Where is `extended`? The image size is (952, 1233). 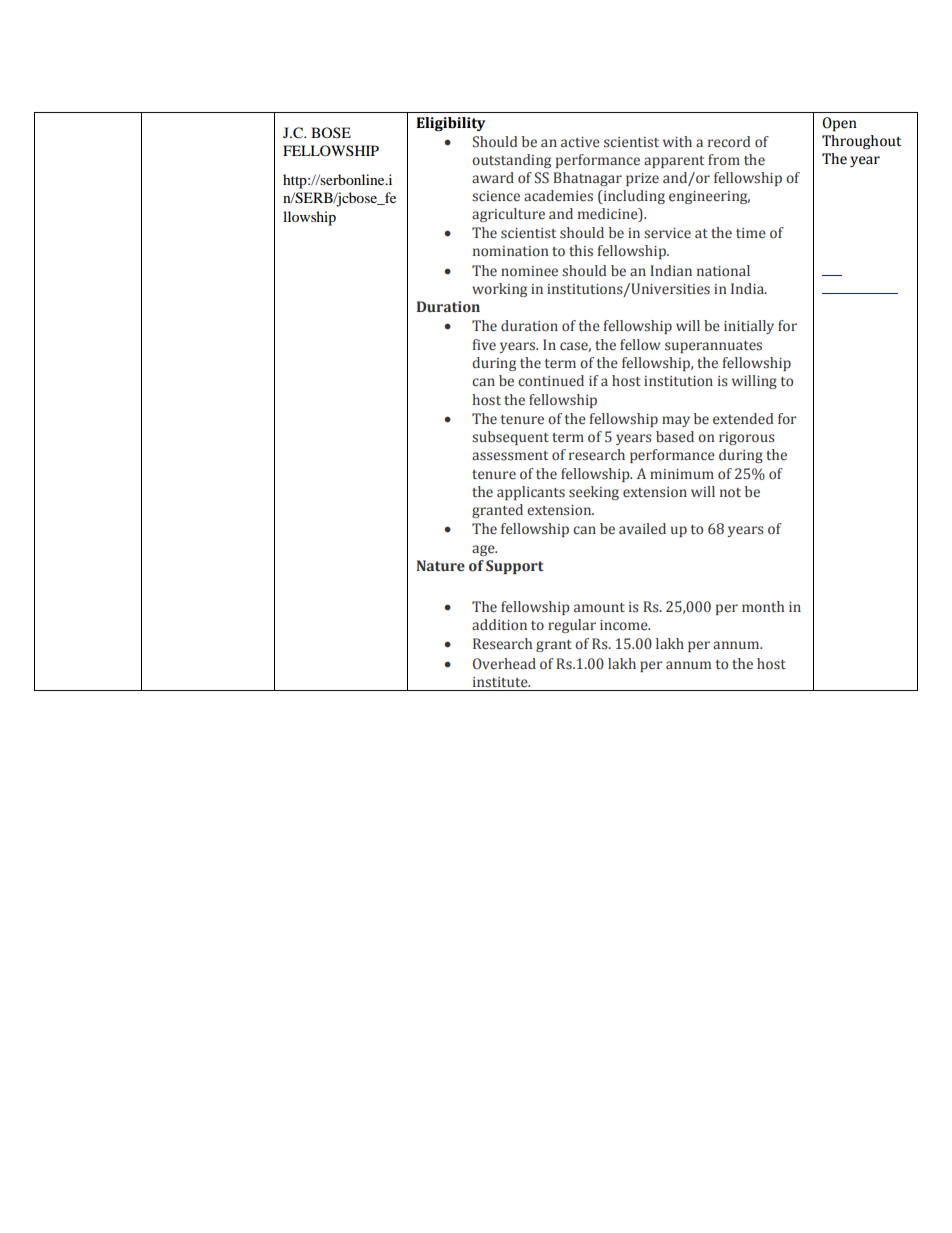 extended is located at coordinates (743, 419).
